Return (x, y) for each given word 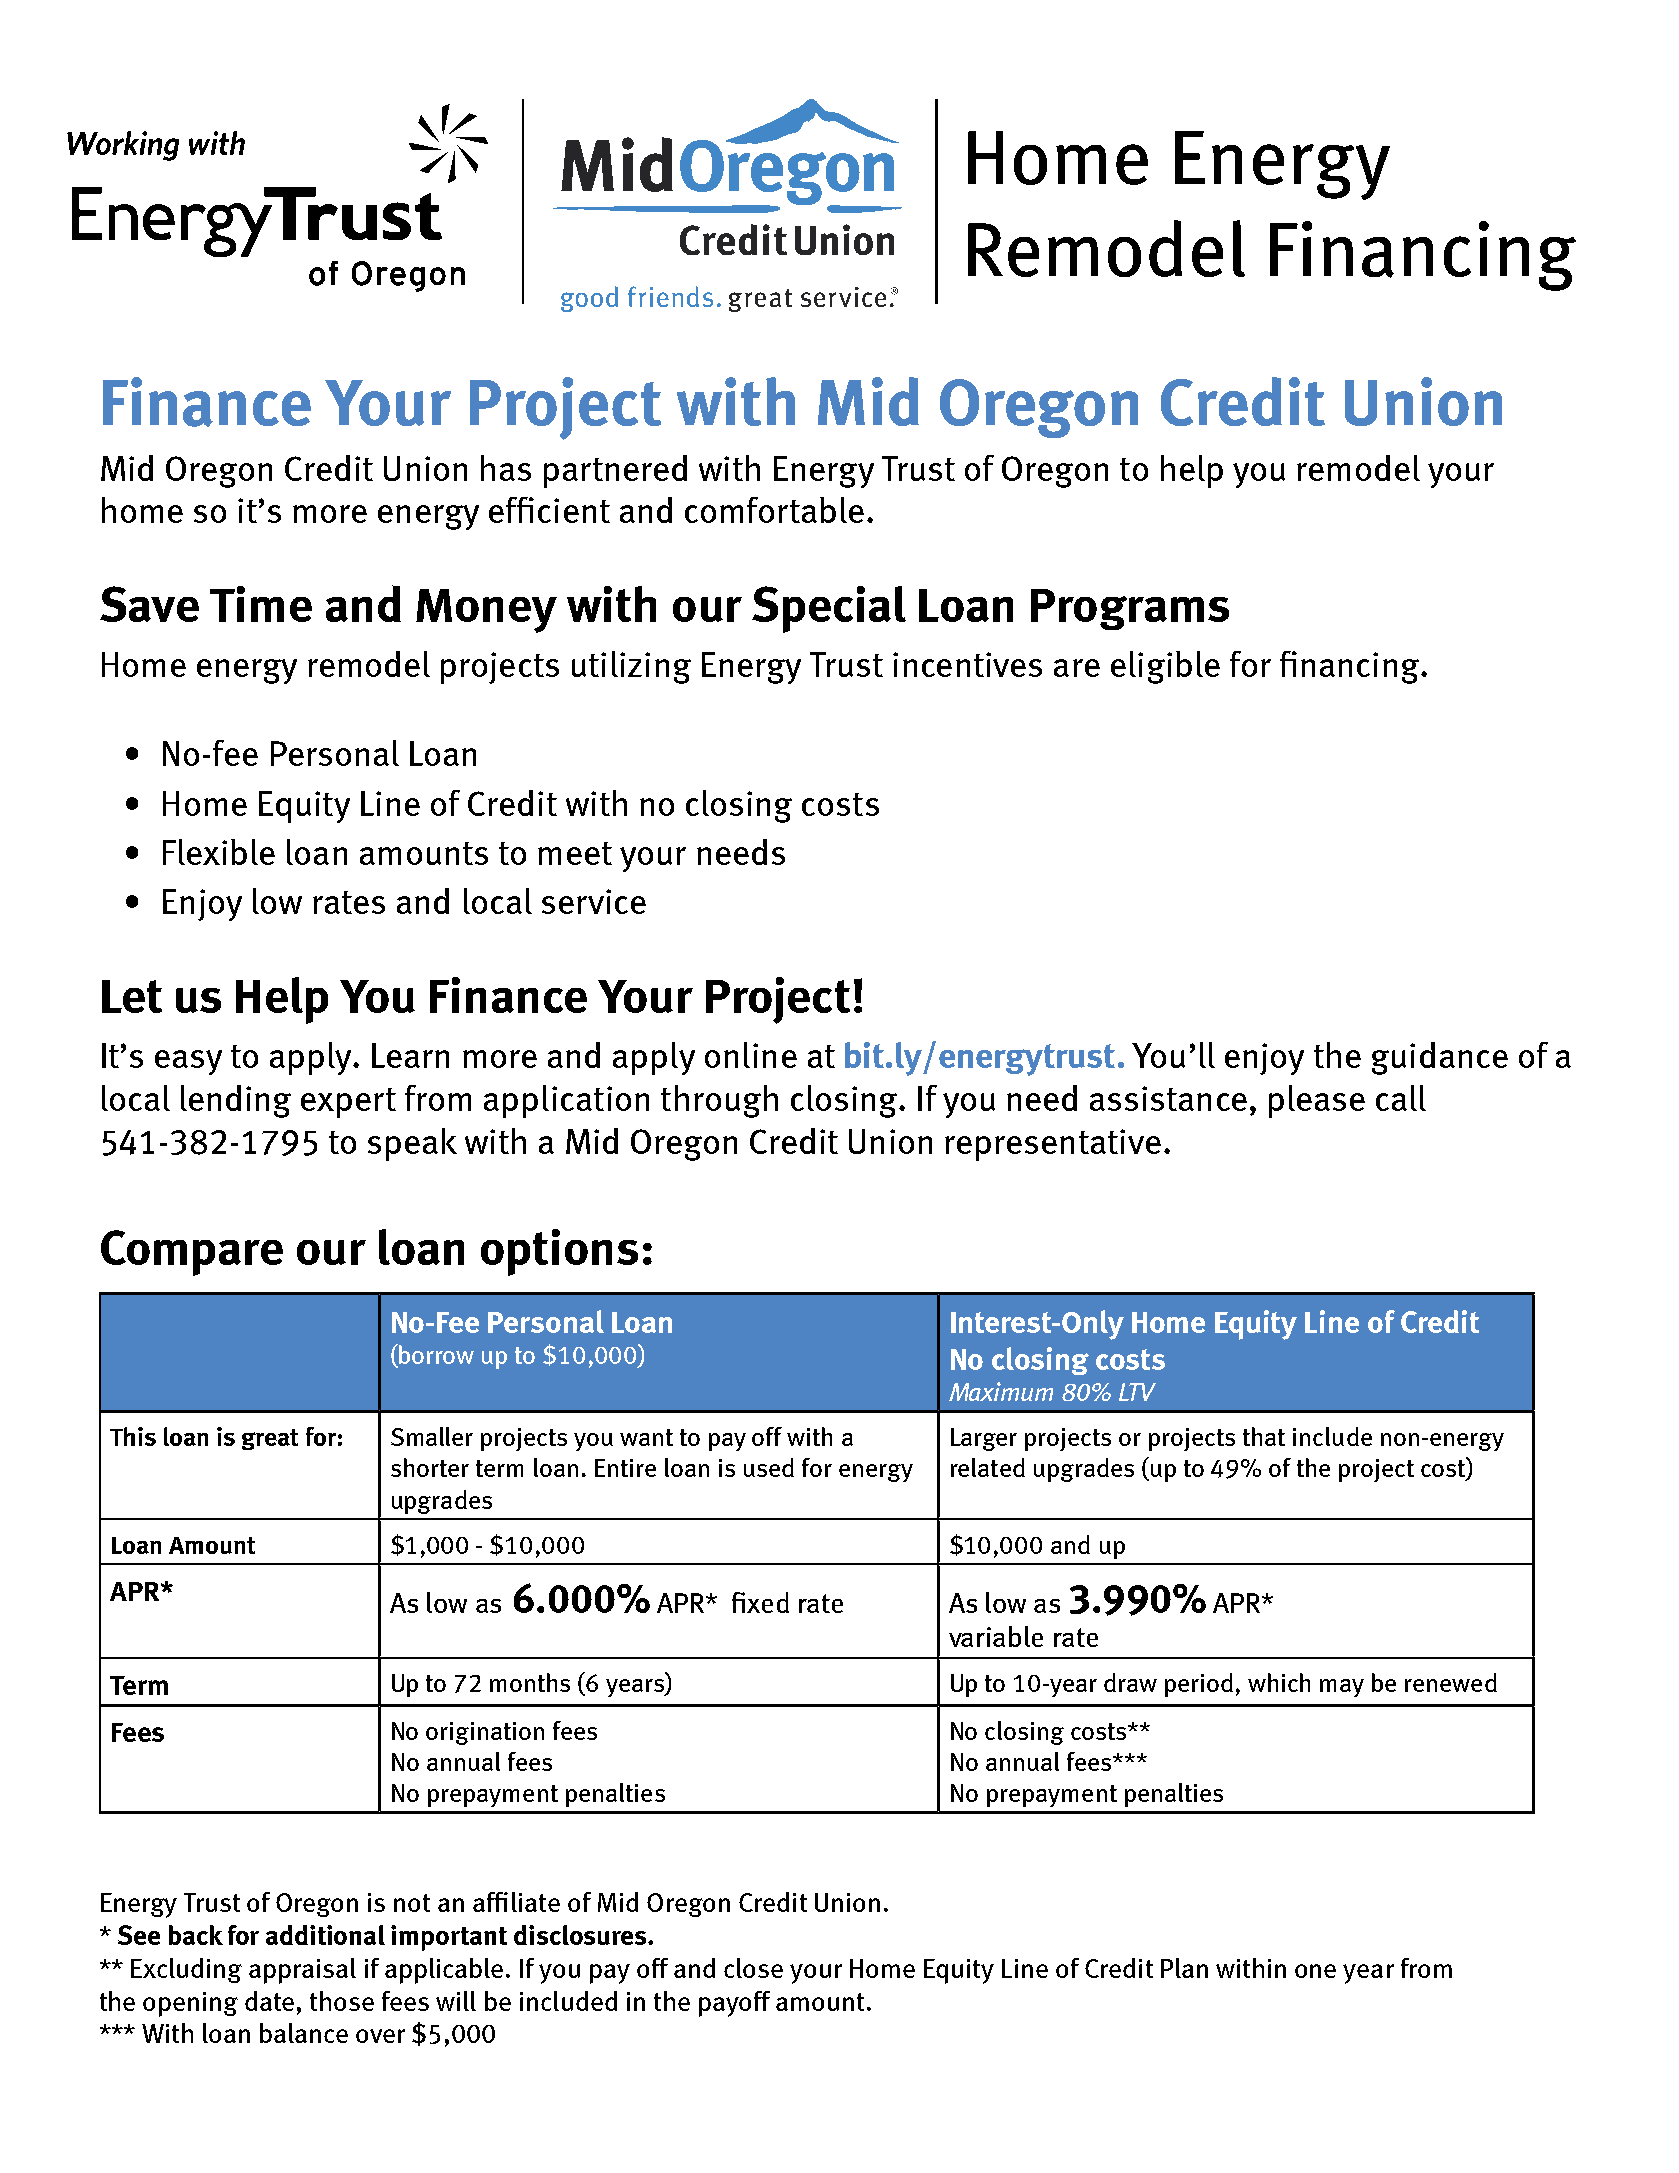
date (269, 2001)
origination (485, 1733)
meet (575, 853)
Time (261, 604)
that (1264, 1436)
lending (236, 1101)
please (1317, 1101)
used (769, 1467)
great (270, 1439)
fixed (760, 1602)
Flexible (219, 852)
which (1279, 1682)
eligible (1165, 667)
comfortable (774, 510)
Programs (1130, 609)
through (719, 1101)
